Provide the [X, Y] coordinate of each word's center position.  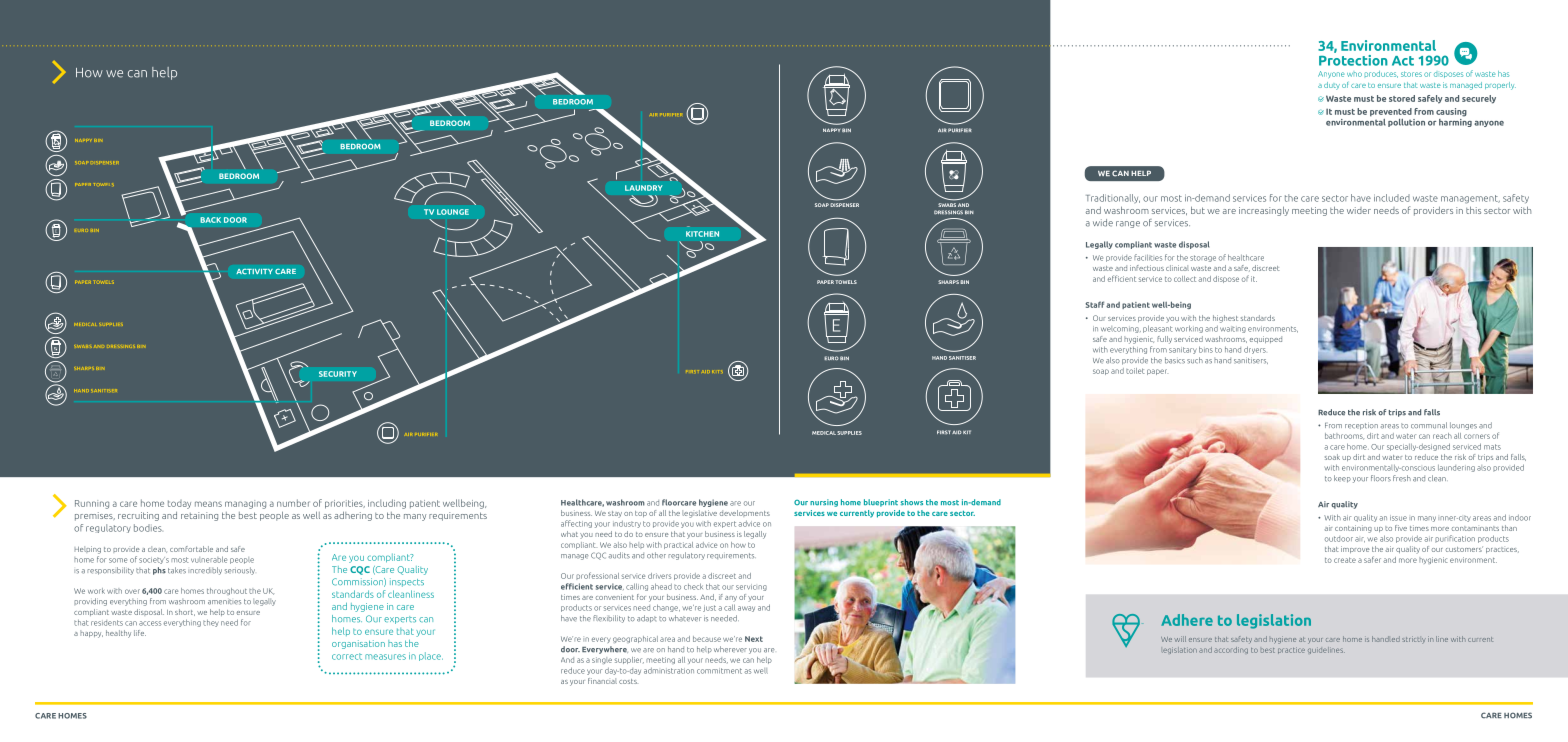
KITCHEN [702, 234]
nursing [824, 503]
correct [347, 656]
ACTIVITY [254, 271]
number [293, 503]
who [1354, 74]
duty [1332, 86]
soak [1332, 457]
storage [1203, 258]
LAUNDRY [644, 188]
